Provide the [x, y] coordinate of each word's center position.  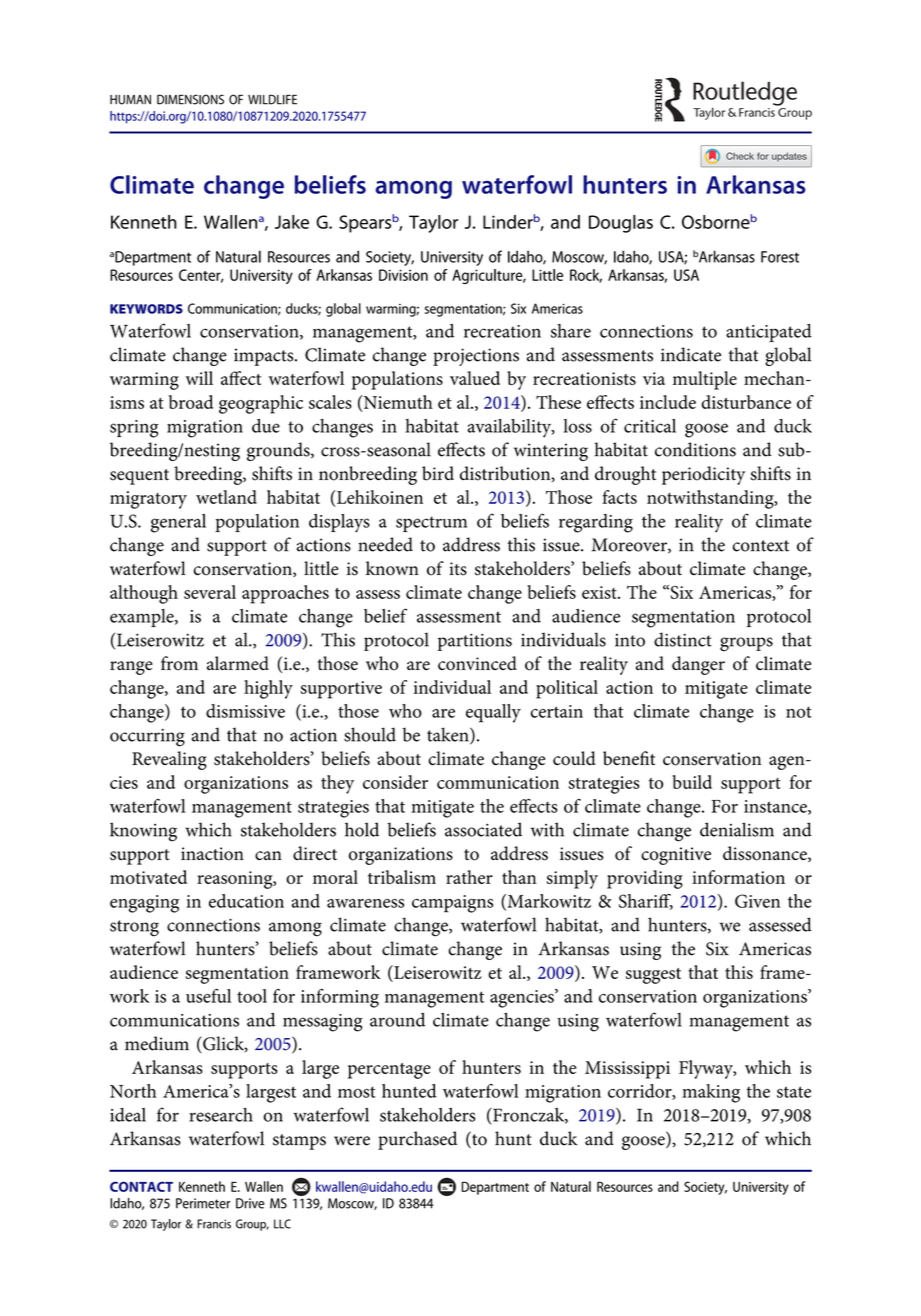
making [711, 1093]
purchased [417, 1140]
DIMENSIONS [190, 99]
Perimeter [203, 1203]
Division [403, 275]
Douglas [621, 224]
